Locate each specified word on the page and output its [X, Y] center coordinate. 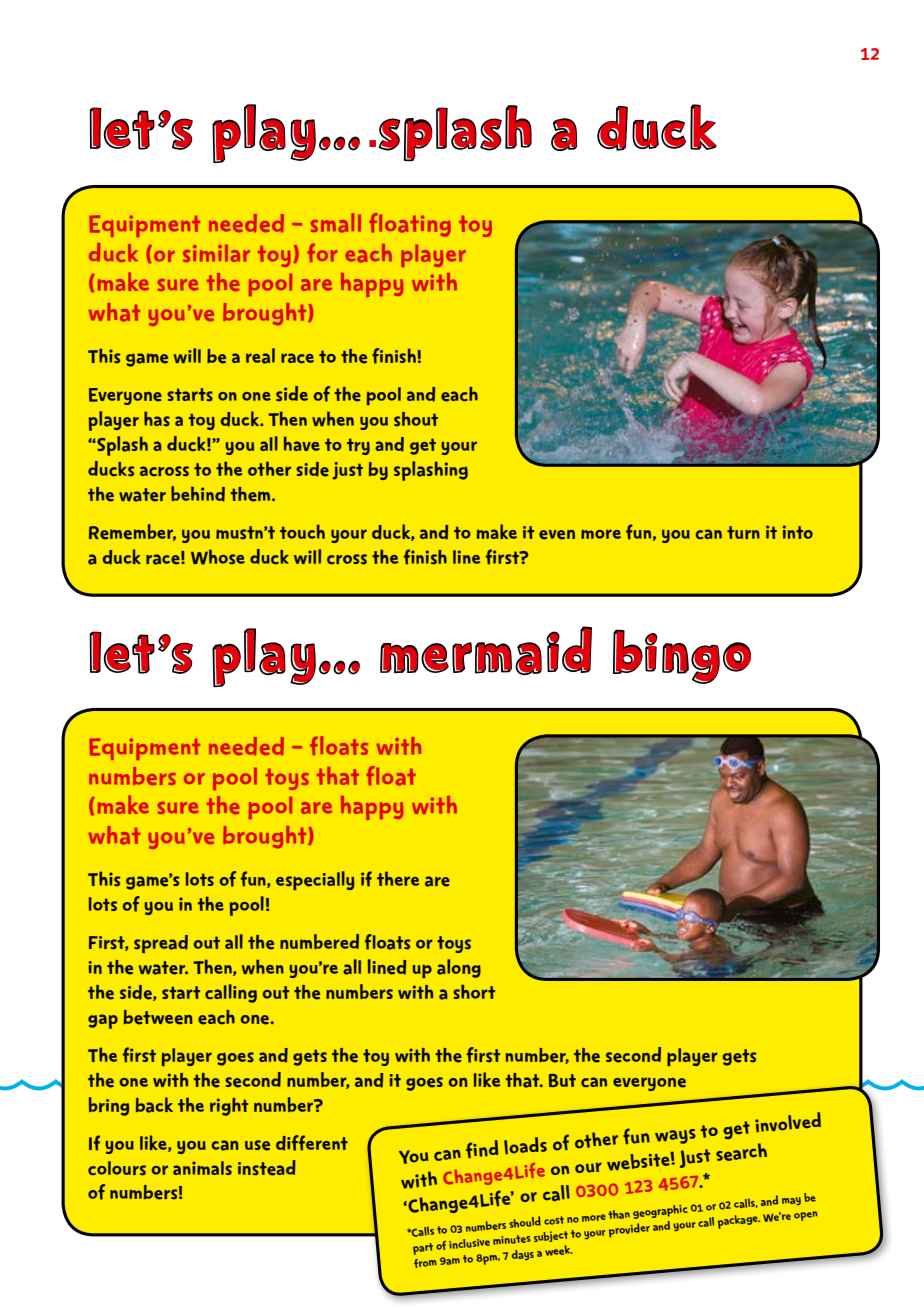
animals [202, 1168]
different [312, 1143]
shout [416, 419]
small [336, 223]
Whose [218, 557]
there [398, 878]
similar [216, 253]
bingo [682, 656]
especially [315, 880]
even [557, 535]
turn [743, 532]
